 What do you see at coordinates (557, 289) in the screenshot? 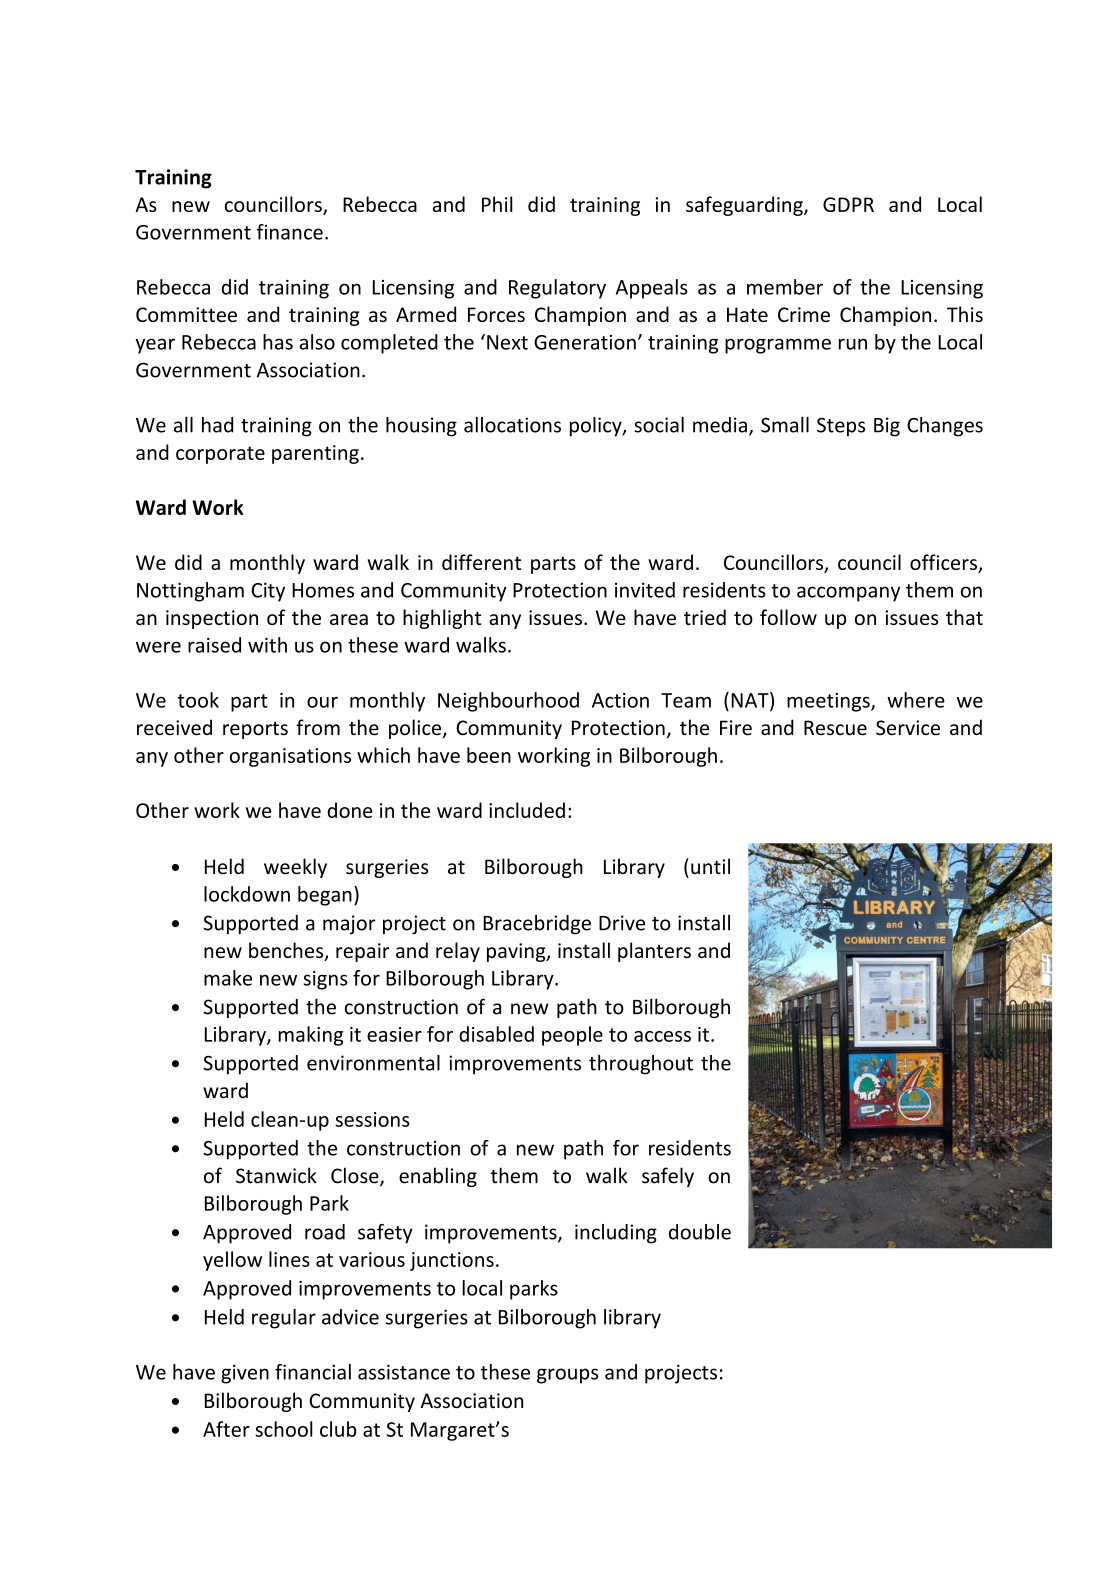
I see `Regulatory` at bounding box center [557, 289].
